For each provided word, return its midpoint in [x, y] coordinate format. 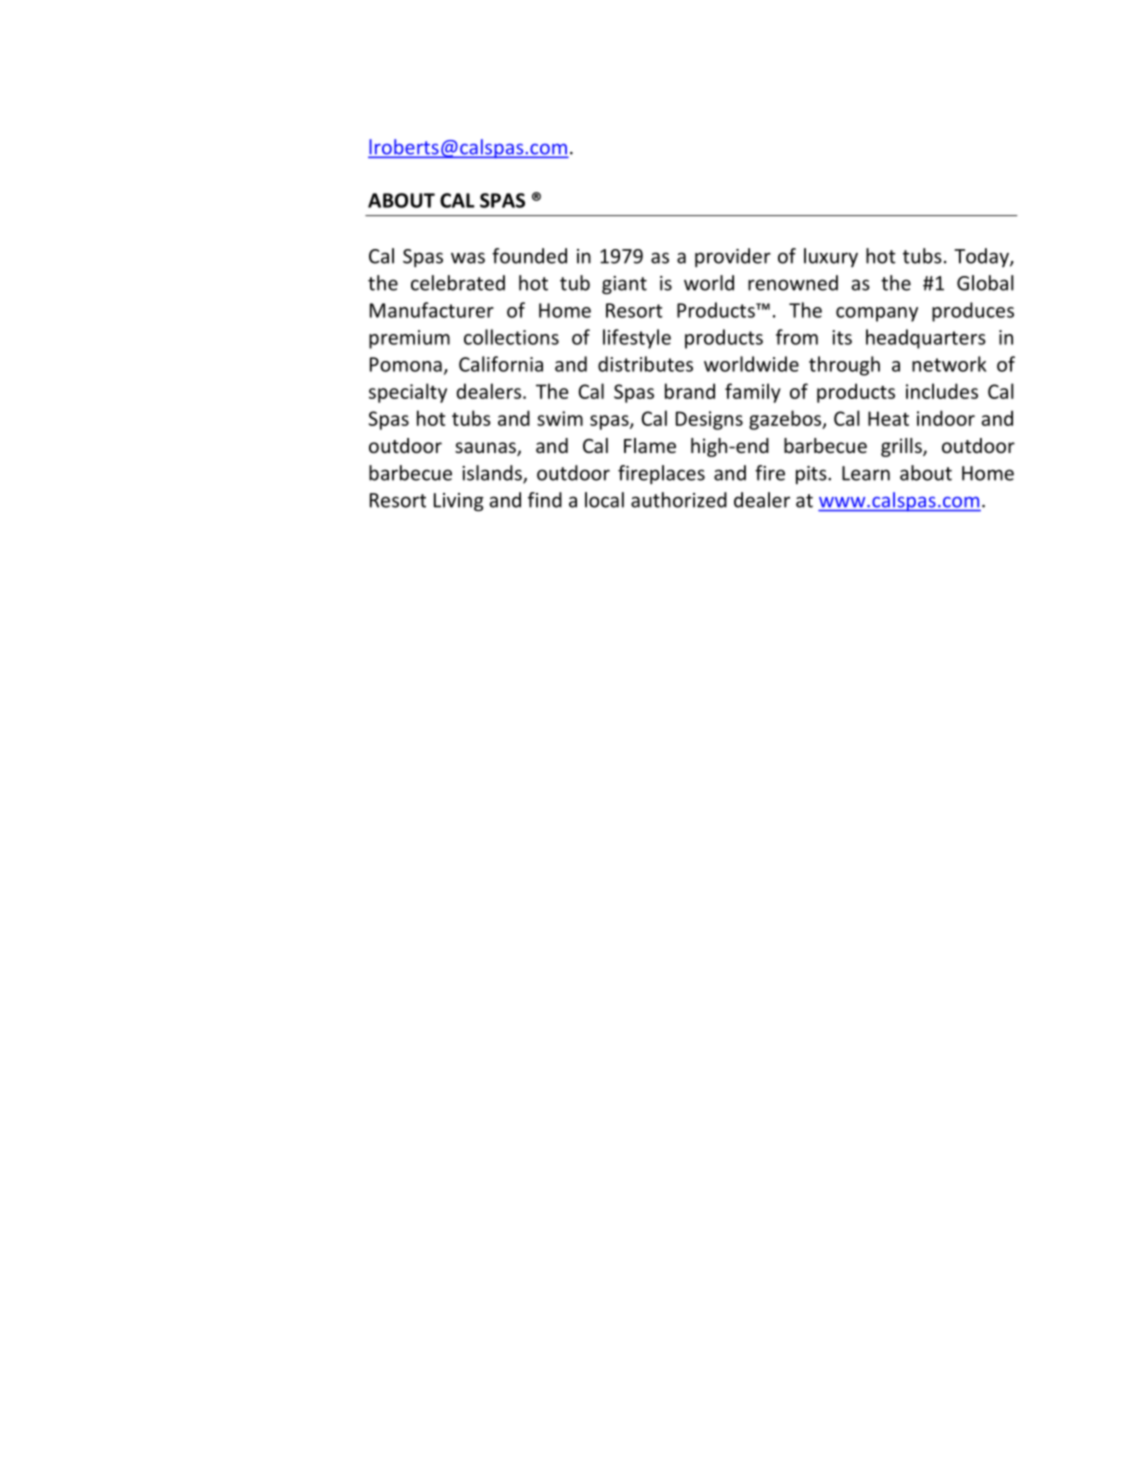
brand [690, 391]
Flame [650, 445]
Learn [866, 473]
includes [942, 391]
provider [733, 257]
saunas [486, 449]
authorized [679, 500]
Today [982, 257]
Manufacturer [432, 310]
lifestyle [637, 339]
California [501, 364]
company [877, 314]
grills [902, 447]
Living [459, 502]
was [468, 258]
